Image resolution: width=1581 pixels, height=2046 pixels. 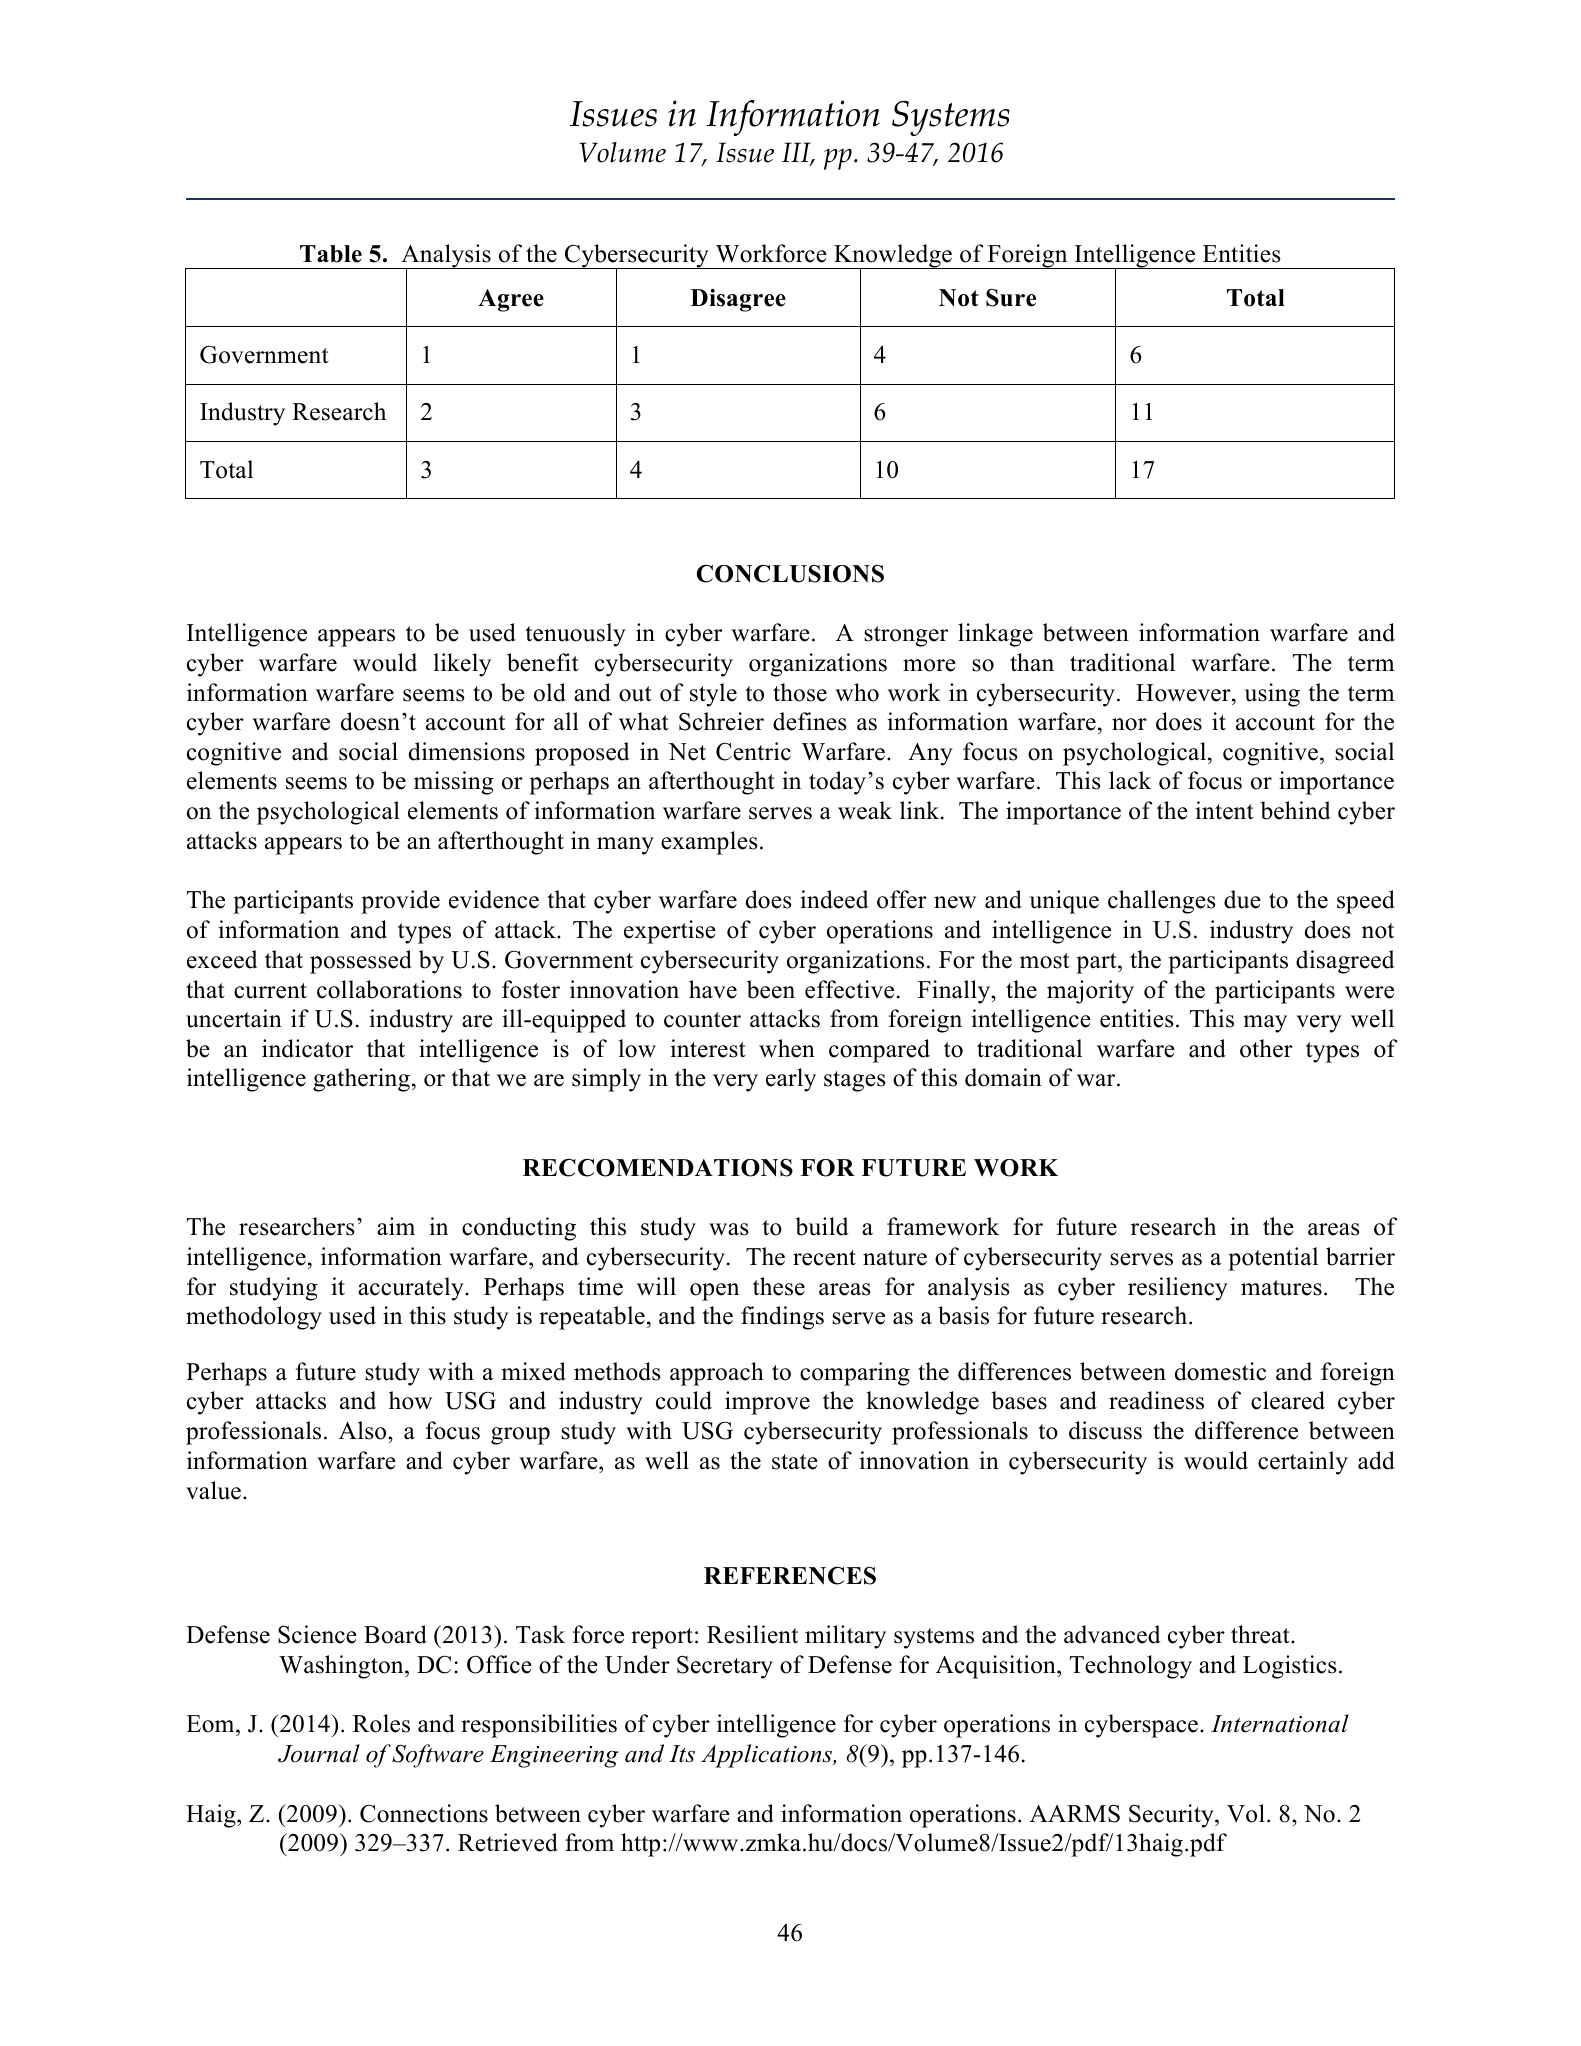 What do you see at coordinates (364, 1430) in the image?
I see `Also` at bounding box center [364, 1430].
